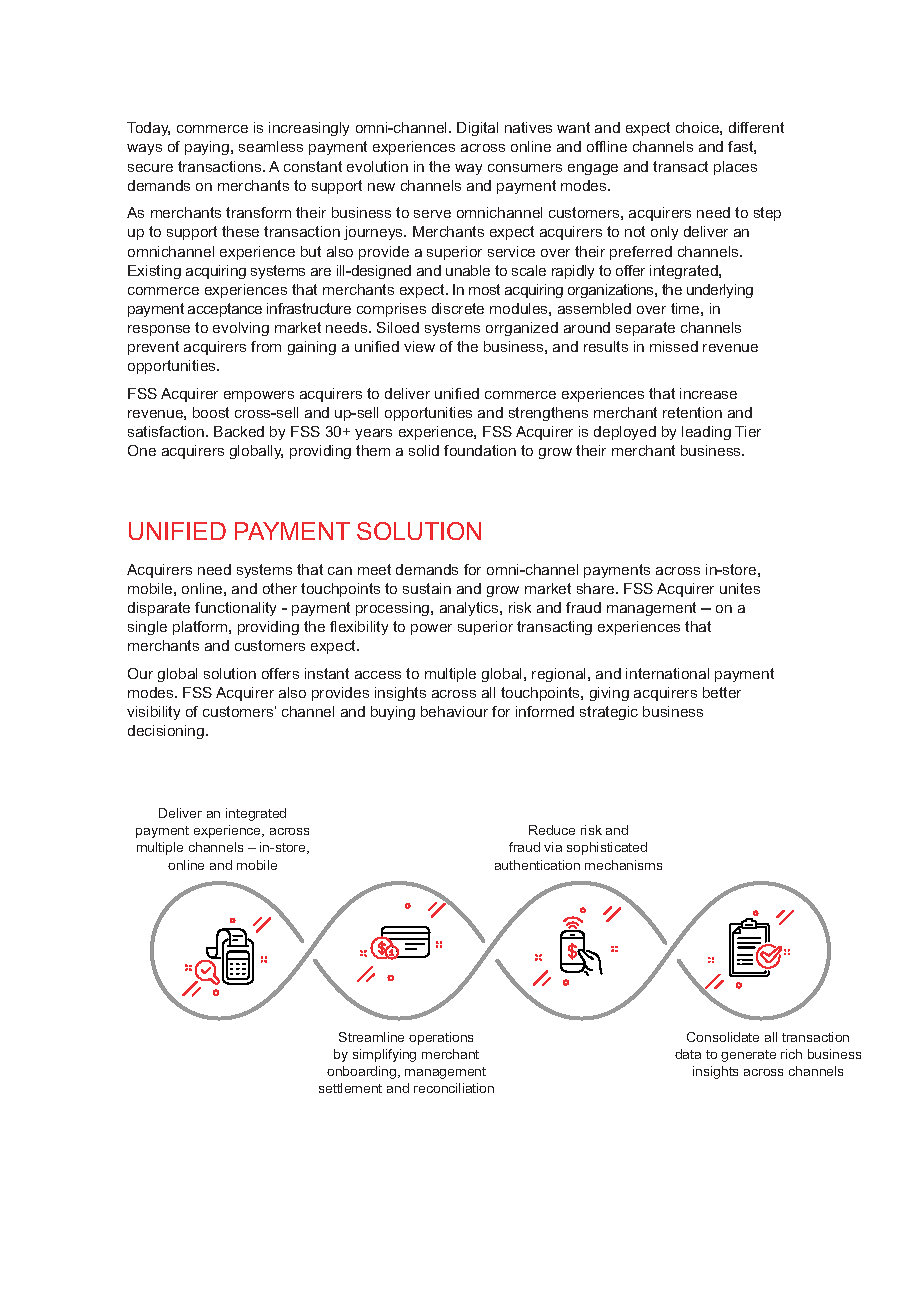  Describe the element at coordinates (480, 450) in the image. I see `foundation` at that location.
